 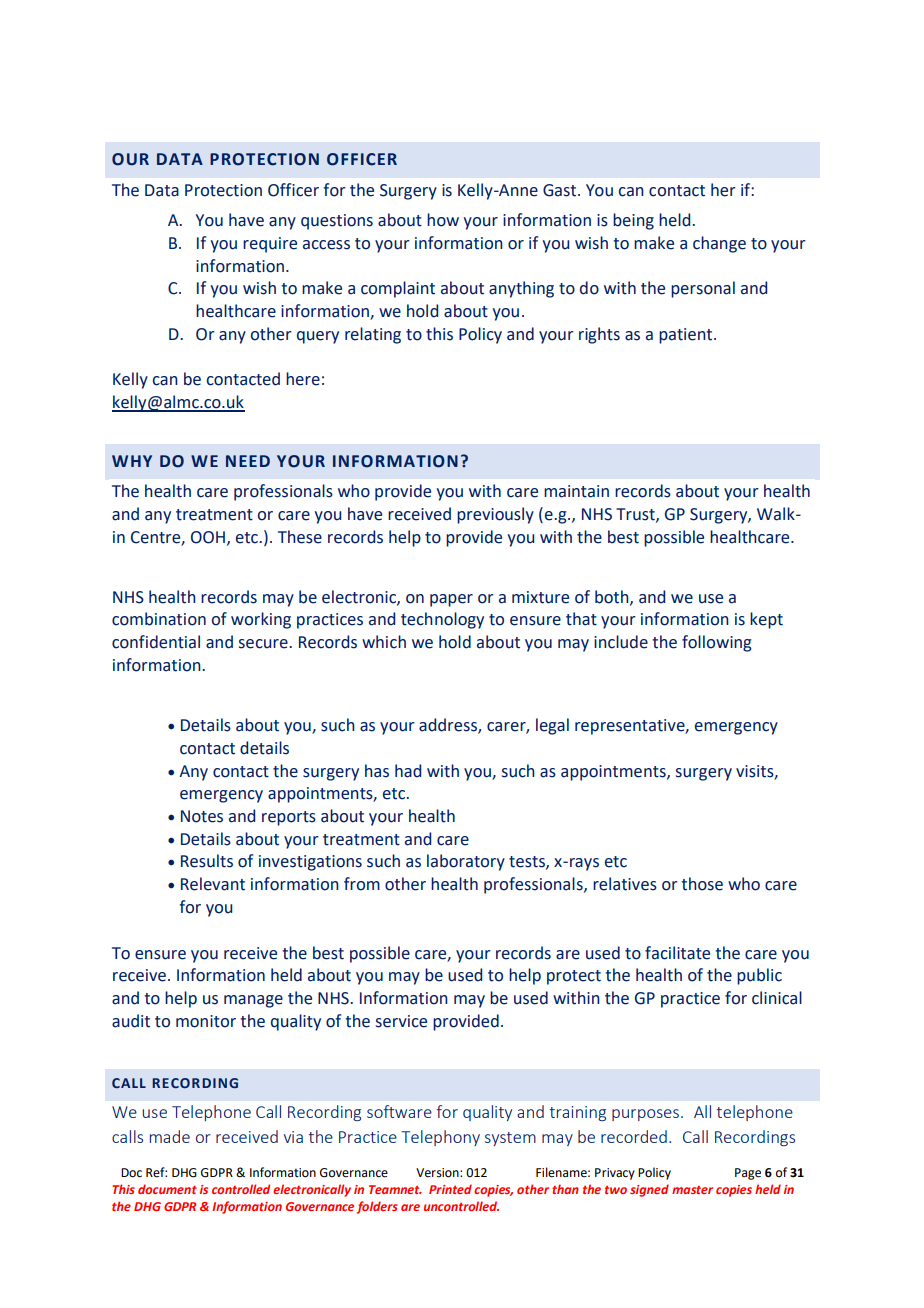 What do you see at coordinates (443, 220) in the image?
I see `how` at bounding box center [443, 220].
